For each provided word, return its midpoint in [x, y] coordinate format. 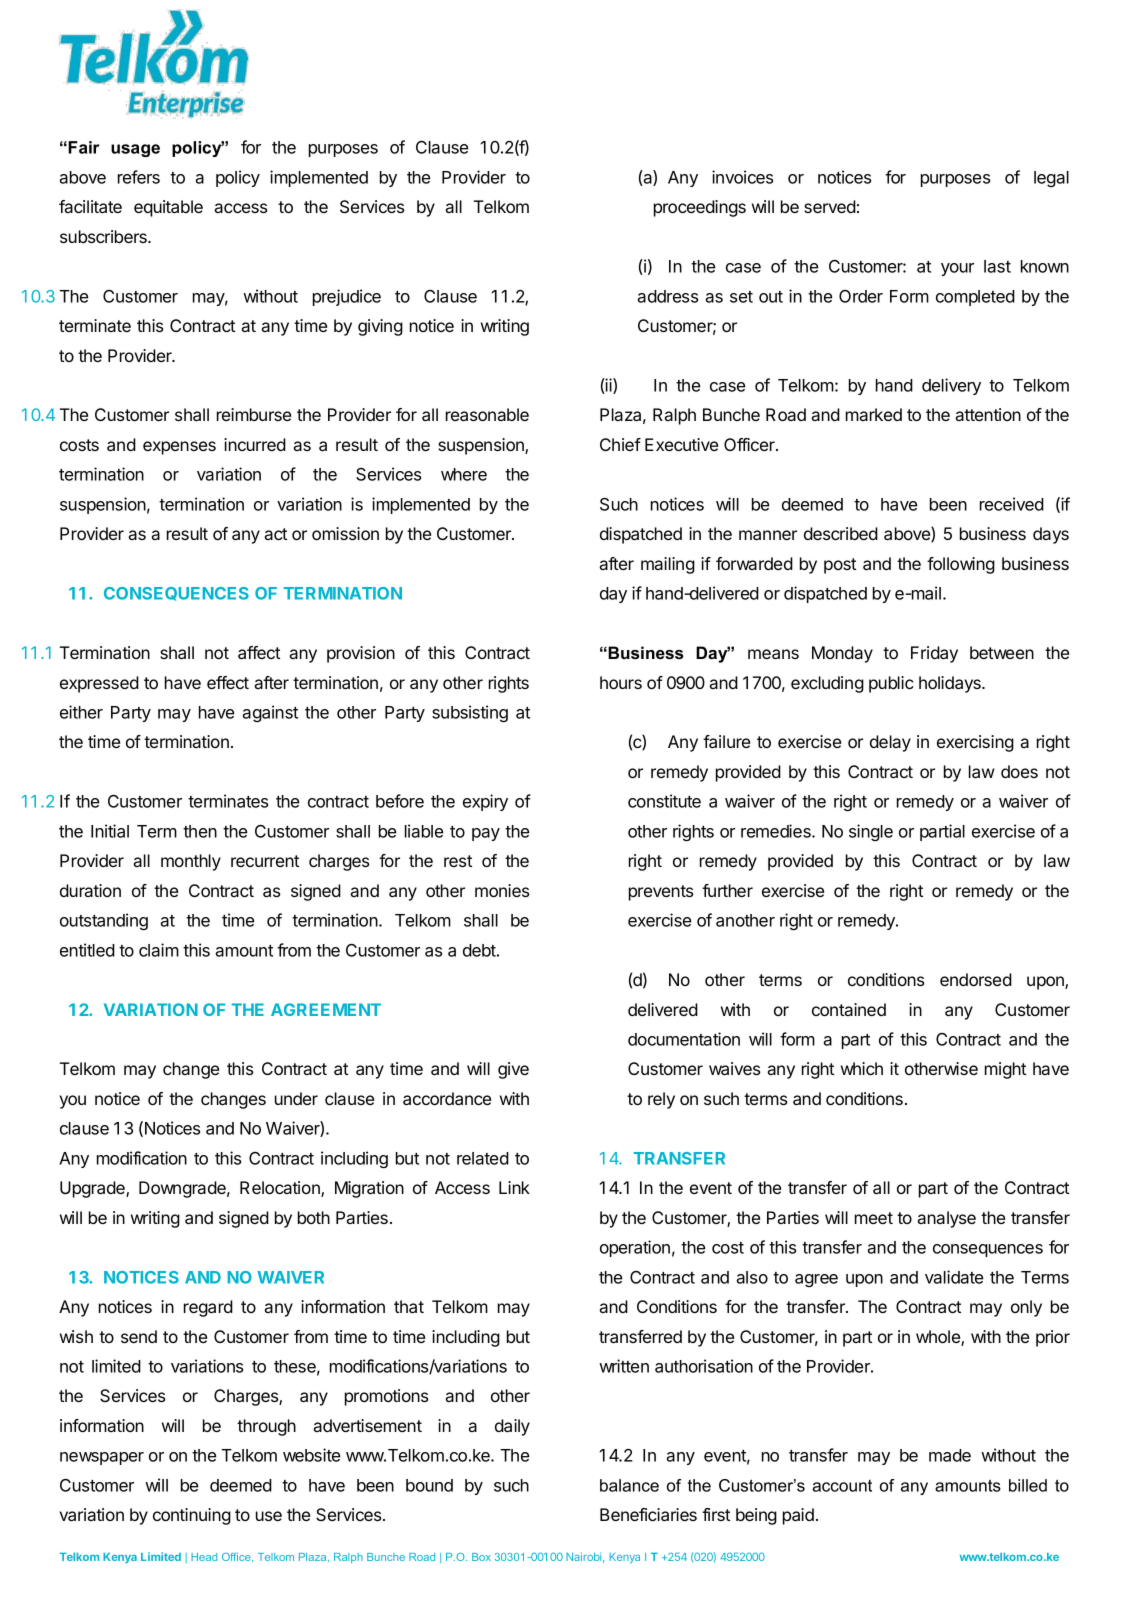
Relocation [281, 1189]
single [871, 832]
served [830, 206]
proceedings [700, 208]
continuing [192, 1516]
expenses [179, 448]
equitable [168, 208]
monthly [191, 862]
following [961, 565]
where [464, 474]
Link [514, 1187]
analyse [947, 1219]
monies [502, 890]
